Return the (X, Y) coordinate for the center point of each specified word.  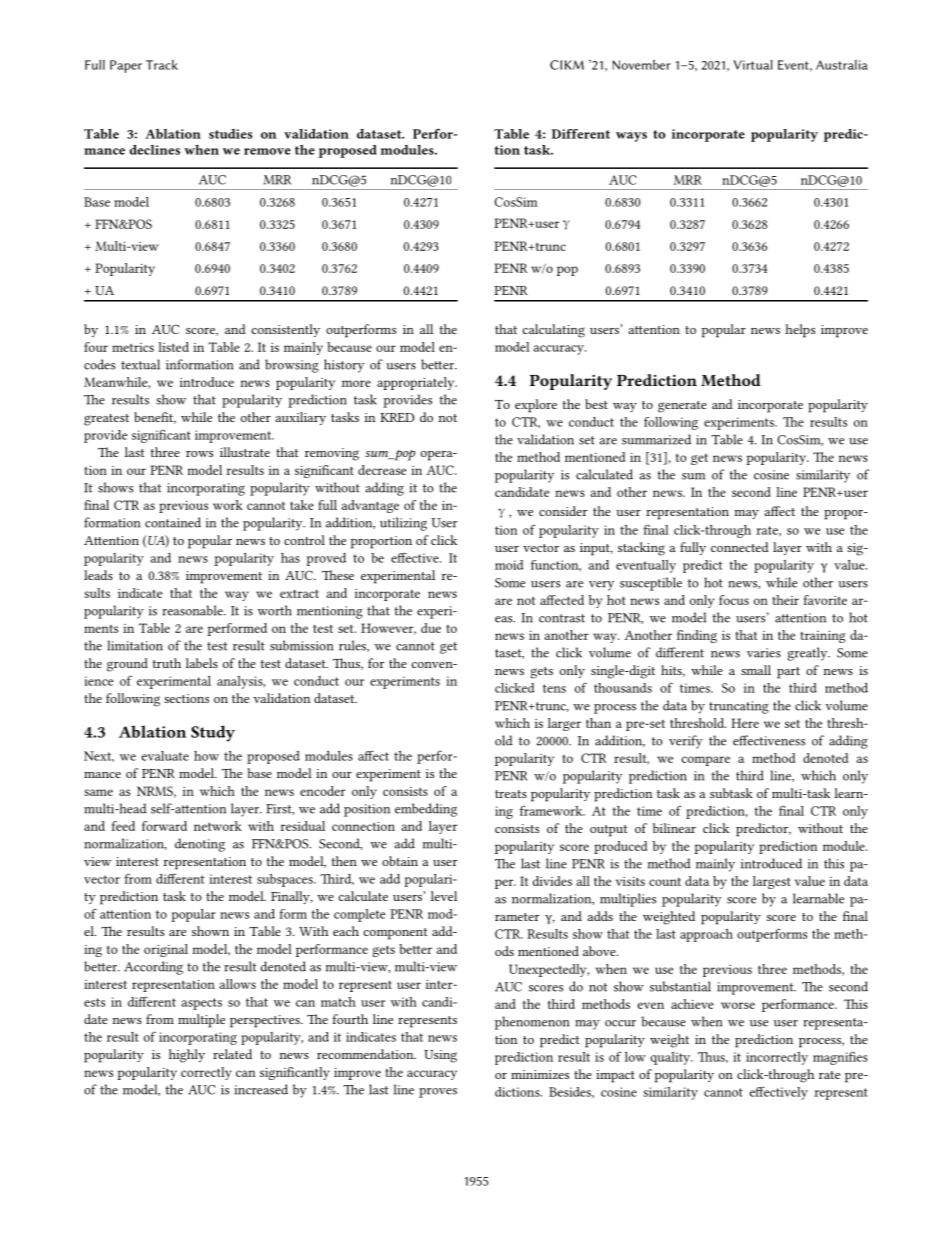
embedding (426, 810)
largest (771, 882)
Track (162, 65)
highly (187, 1056)
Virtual (753, 65)
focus (734, 600)
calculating (554, 331)
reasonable (193, 610)
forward (164, 826)
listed (173, 347)
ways (631, 137)
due (431, 628)
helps (800, 331)
